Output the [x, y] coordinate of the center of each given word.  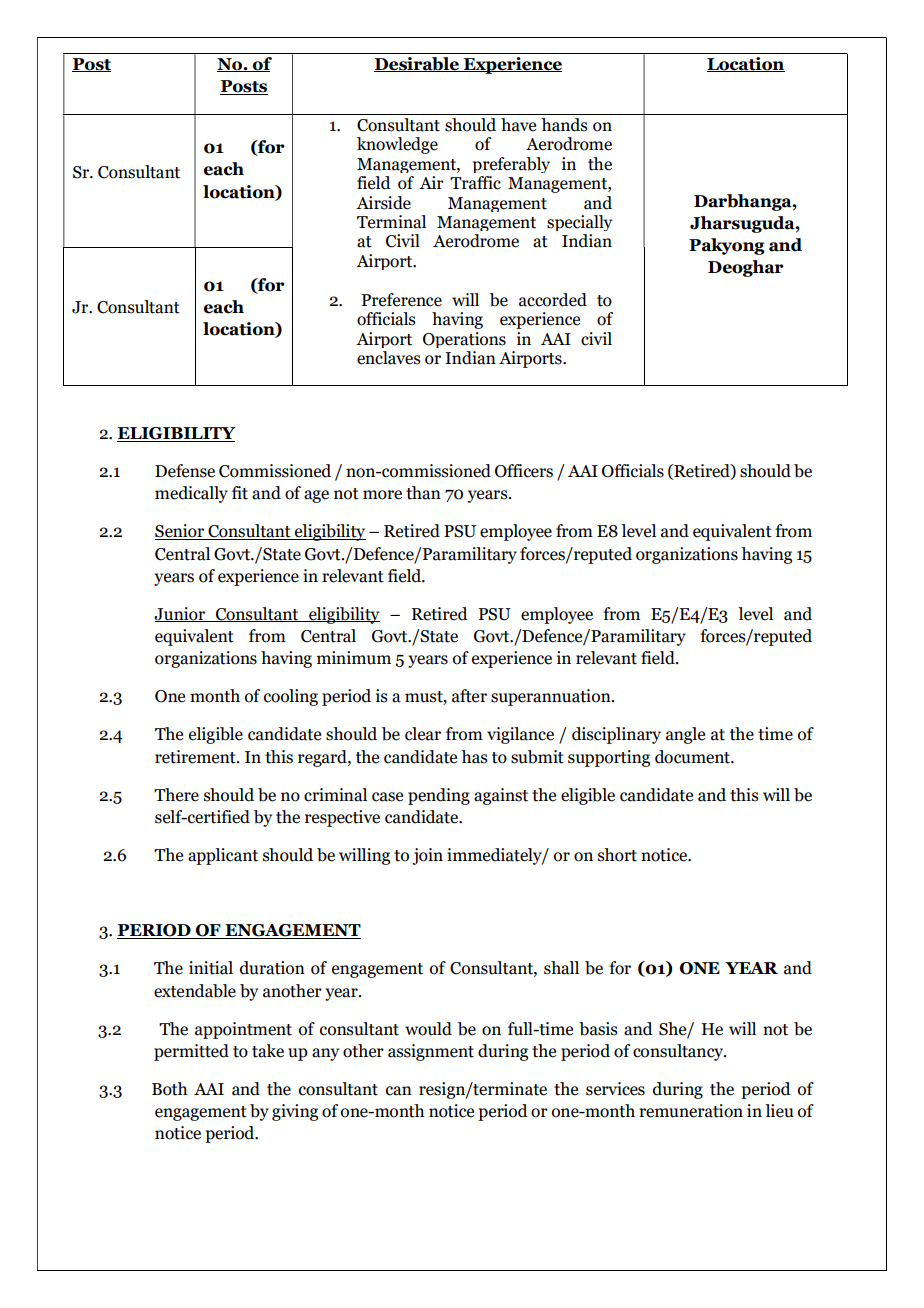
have [518, 125]
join [427, 856]
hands [564, 125]
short [617, 855]
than [423, 493]
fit [240, 493]
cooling [291, 697]
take [268, 1051]
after [469, 696]
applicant [223, 856]
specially [579, 223]
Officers [524, 471]
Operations [464, 340]
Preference [401, 300]
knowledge [397, 145]
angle [685, 735]
